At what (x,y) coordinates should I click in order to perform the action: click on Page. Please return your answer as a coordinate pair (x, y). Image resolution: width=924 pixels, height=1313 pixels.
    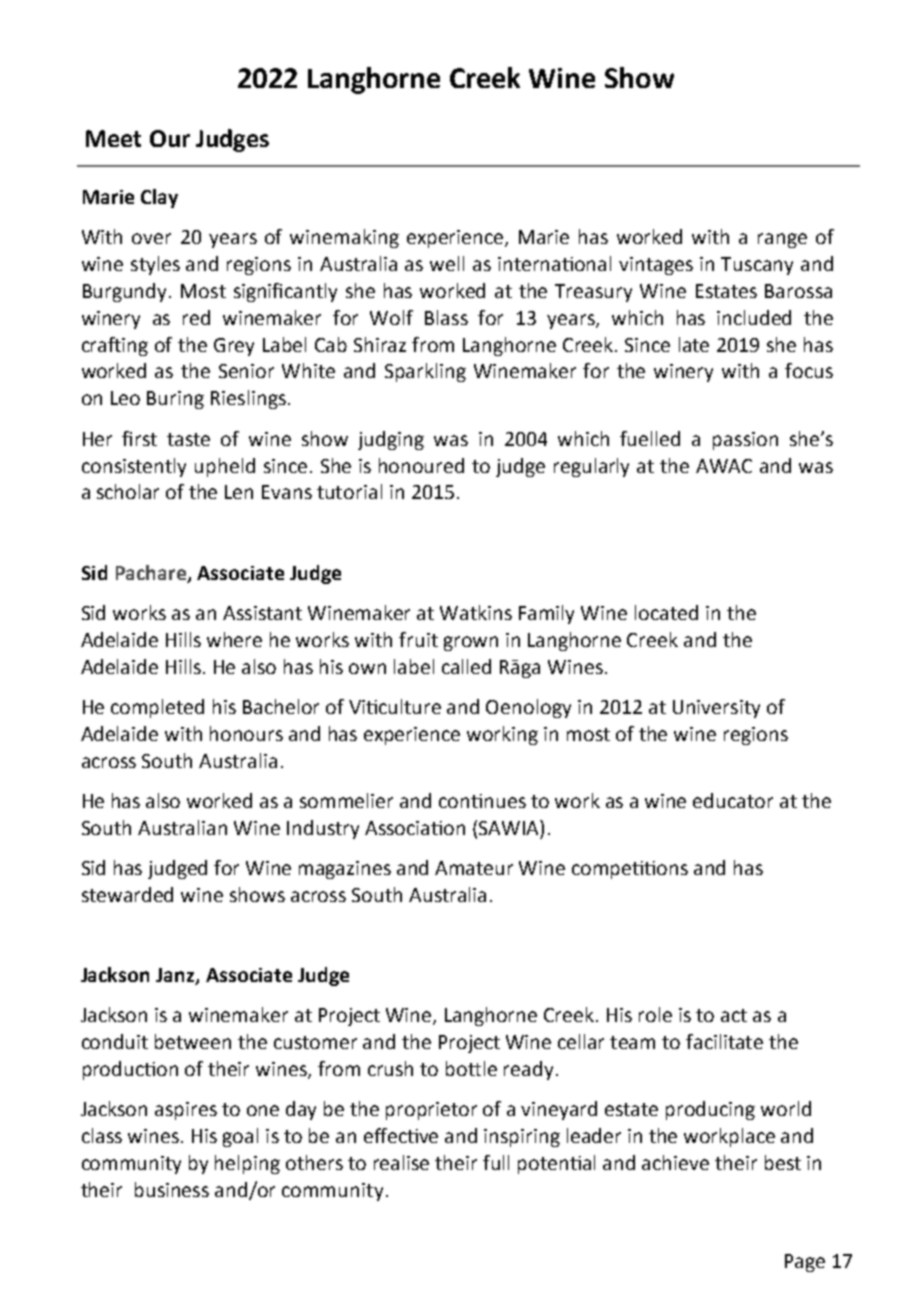
    Looking at the image, I should click on (805, 1263).
